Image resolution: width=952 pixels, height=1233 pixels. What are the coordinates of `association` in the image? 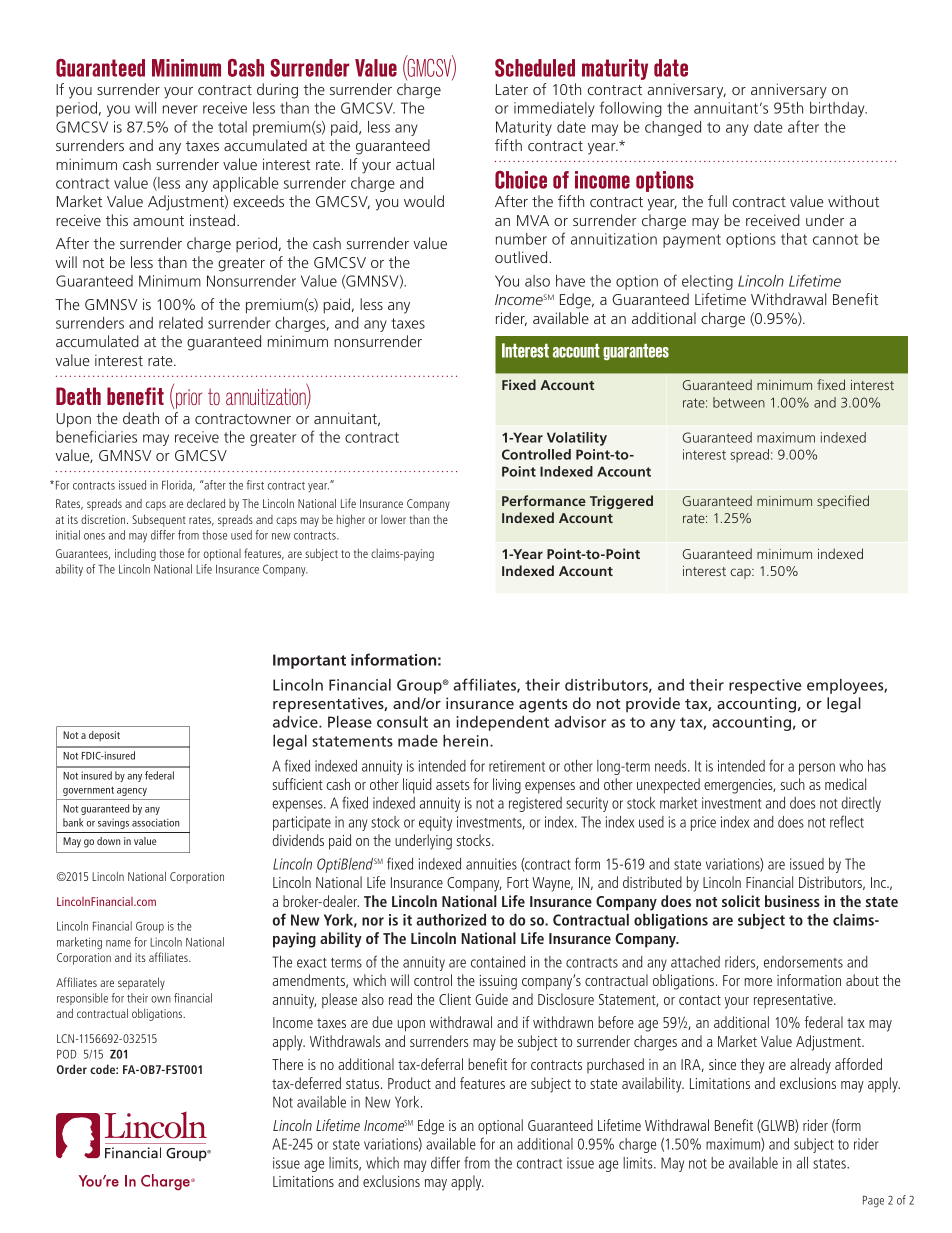 It's located at (155, 822).
